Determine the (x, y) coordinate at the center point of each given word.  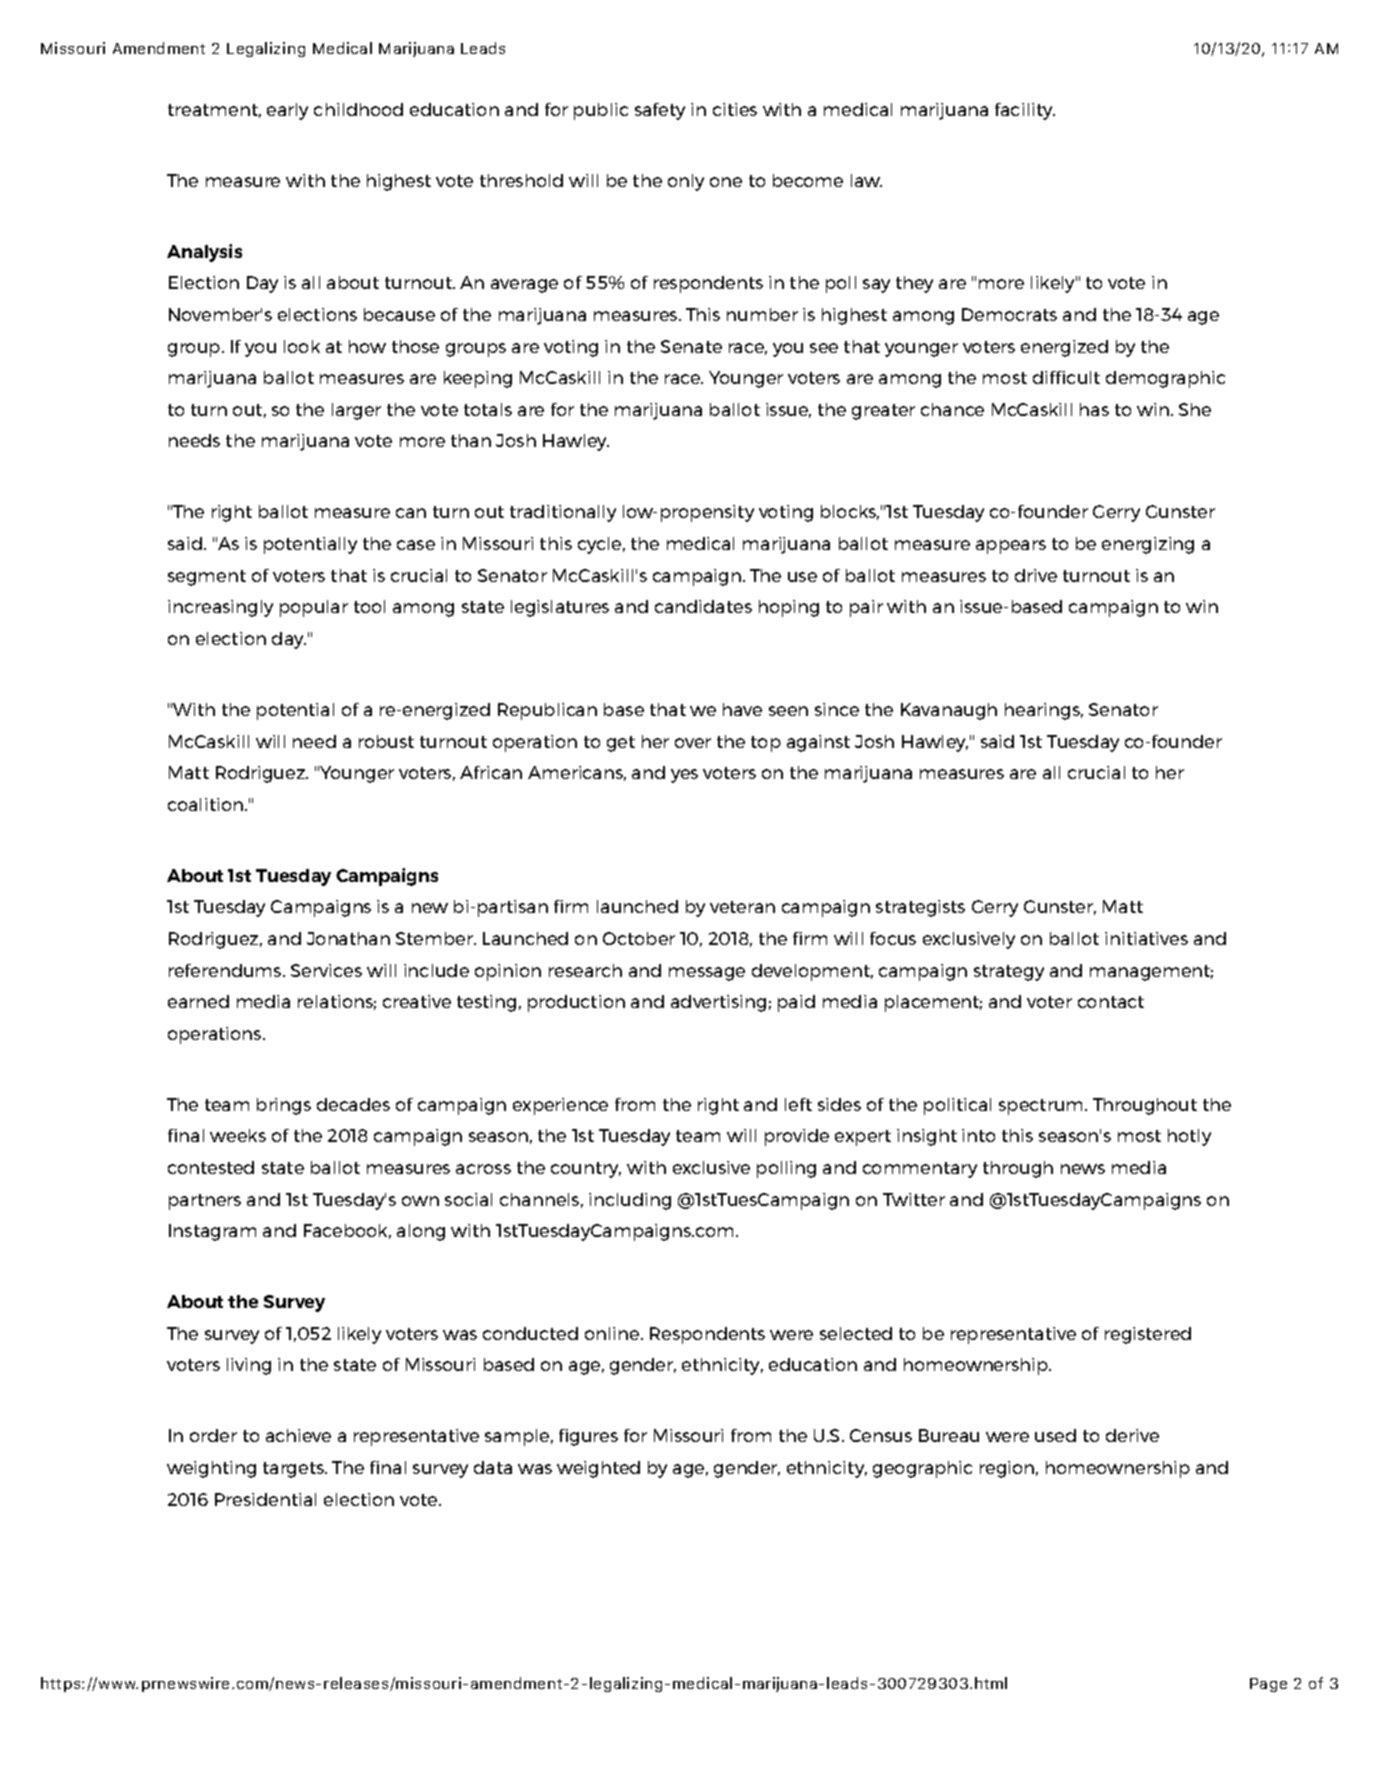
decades (353, 1104)
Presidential (265, 1499)
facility (1025, 111)
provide (797, 1137)
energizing (1148, 545)
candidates (703, 606)
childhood (358, 109)
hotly (1189, 1137)
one (726, 182)
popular (314, 608)
